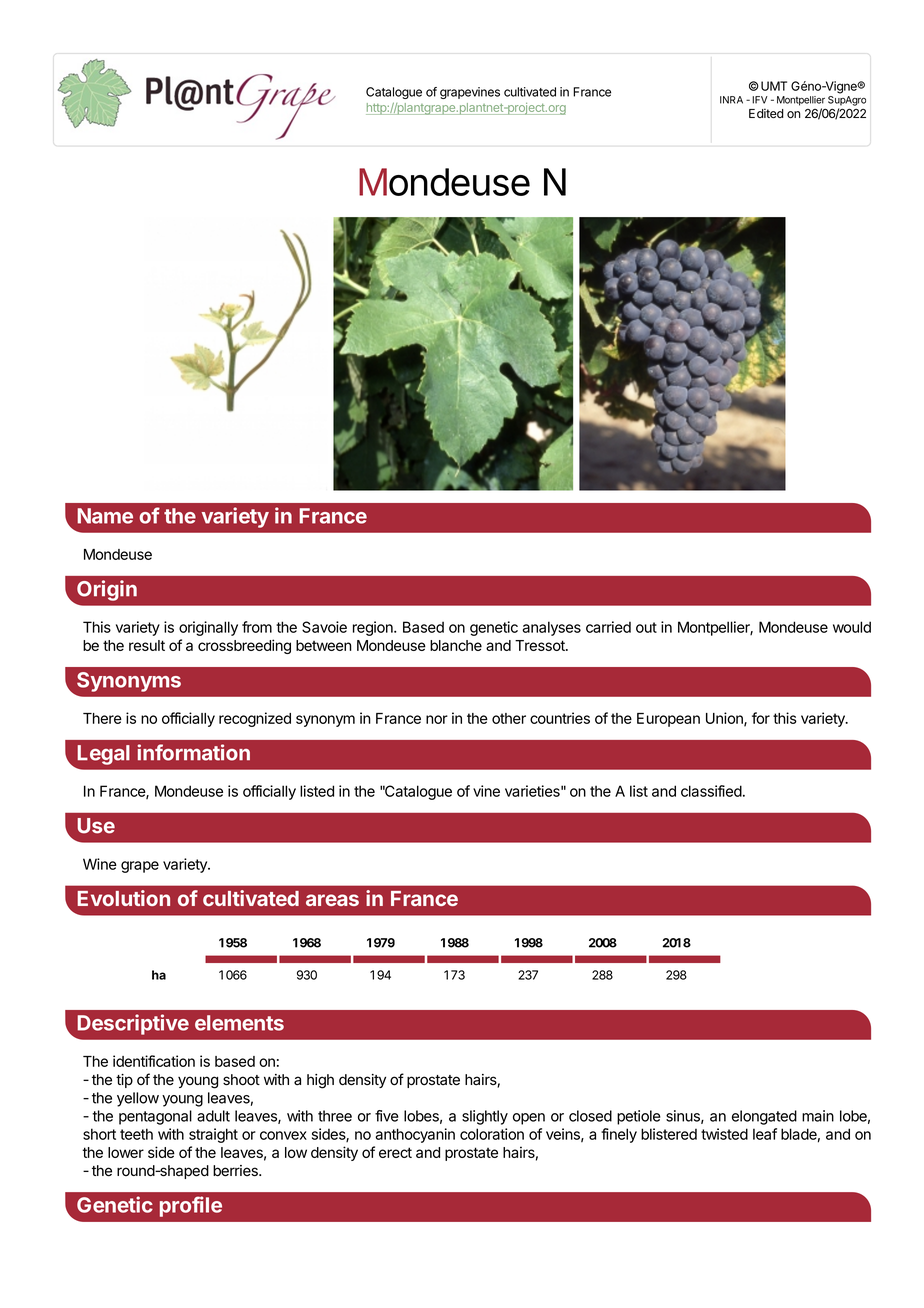 This document has height=1308, width=924. What do you see at coordinates (764, 1117) in the document?
I see `elongated` at bounding box center [764, 1117].
